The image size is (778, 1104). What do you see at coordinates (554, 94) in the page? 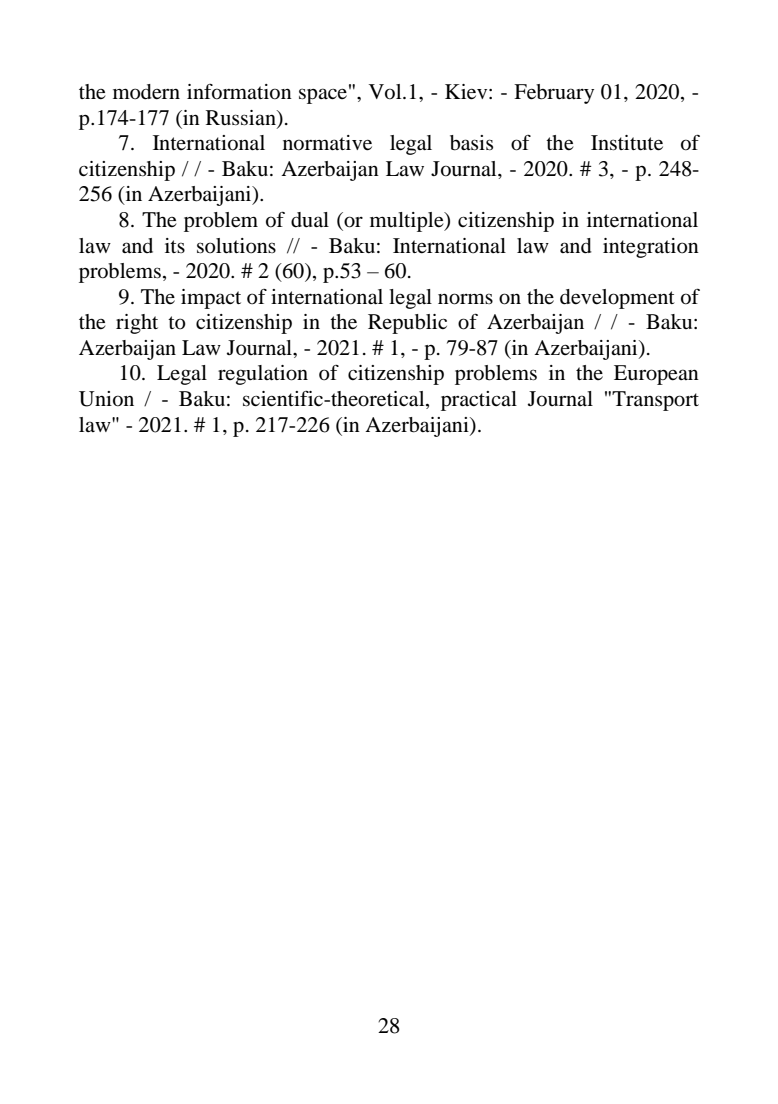
I see `February` at bounding box center [554, 94].
